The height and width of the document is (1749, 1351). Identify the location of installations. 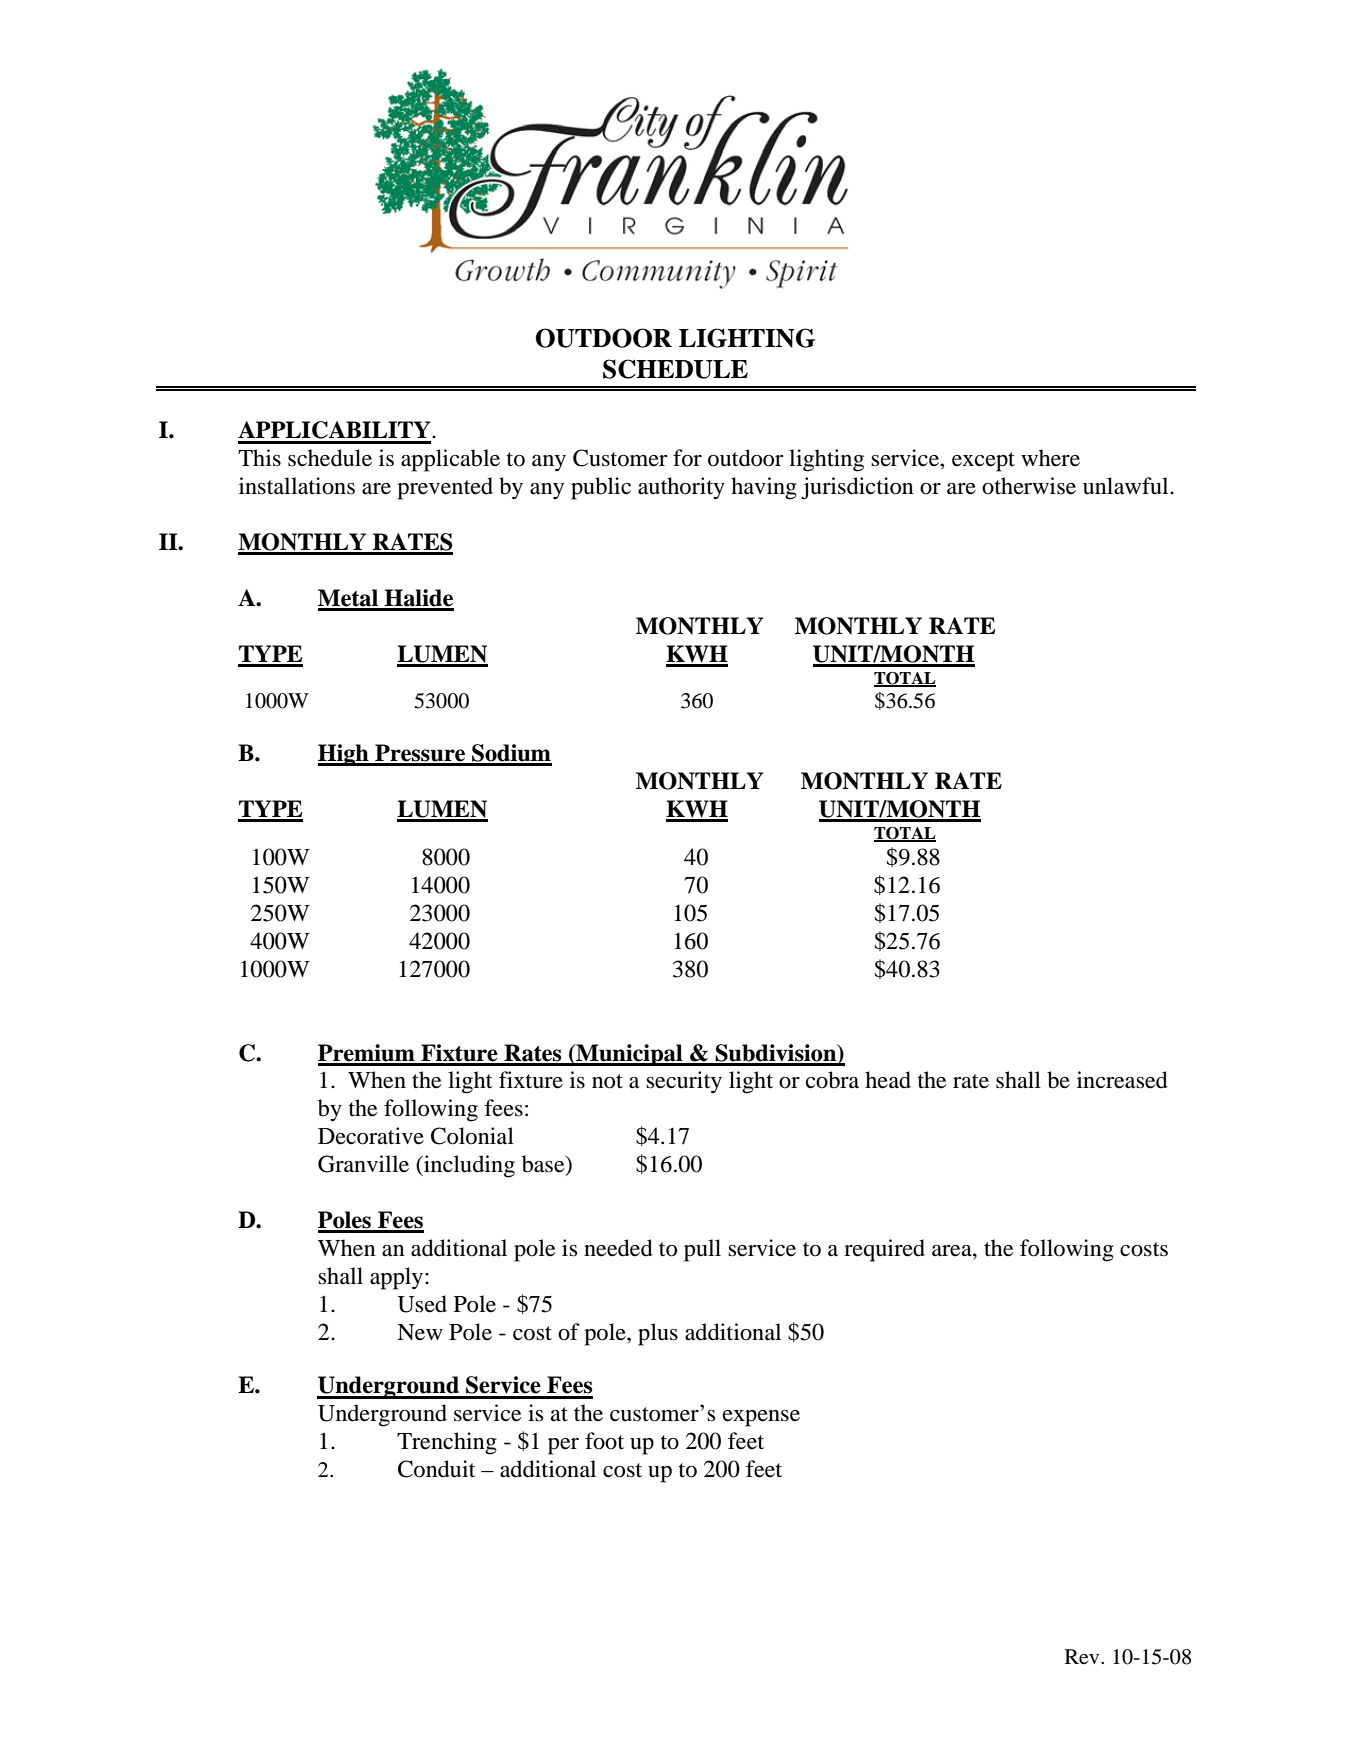
(297, 486).
